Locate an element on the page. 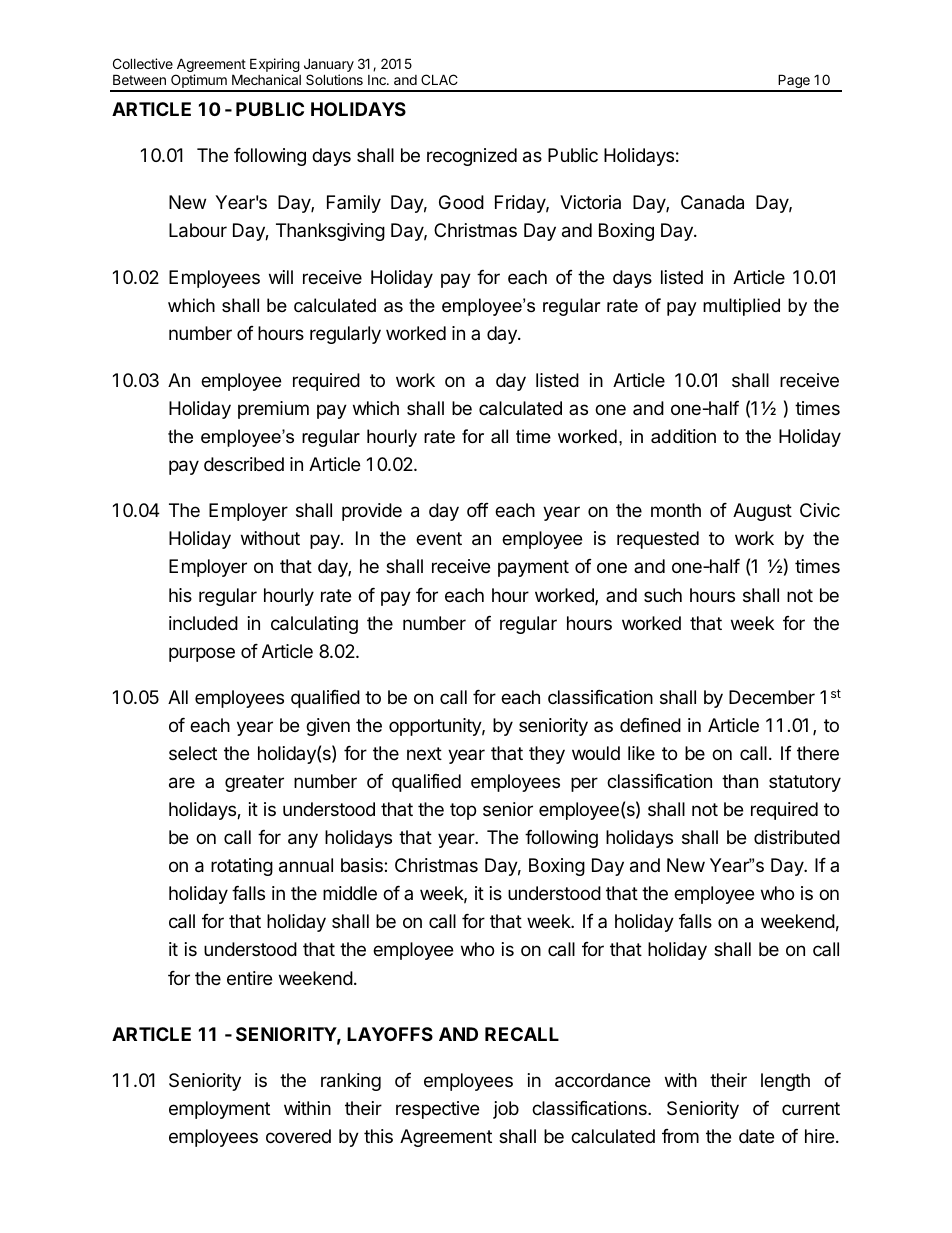  Mechanical is located at coordinates (266, 79).
